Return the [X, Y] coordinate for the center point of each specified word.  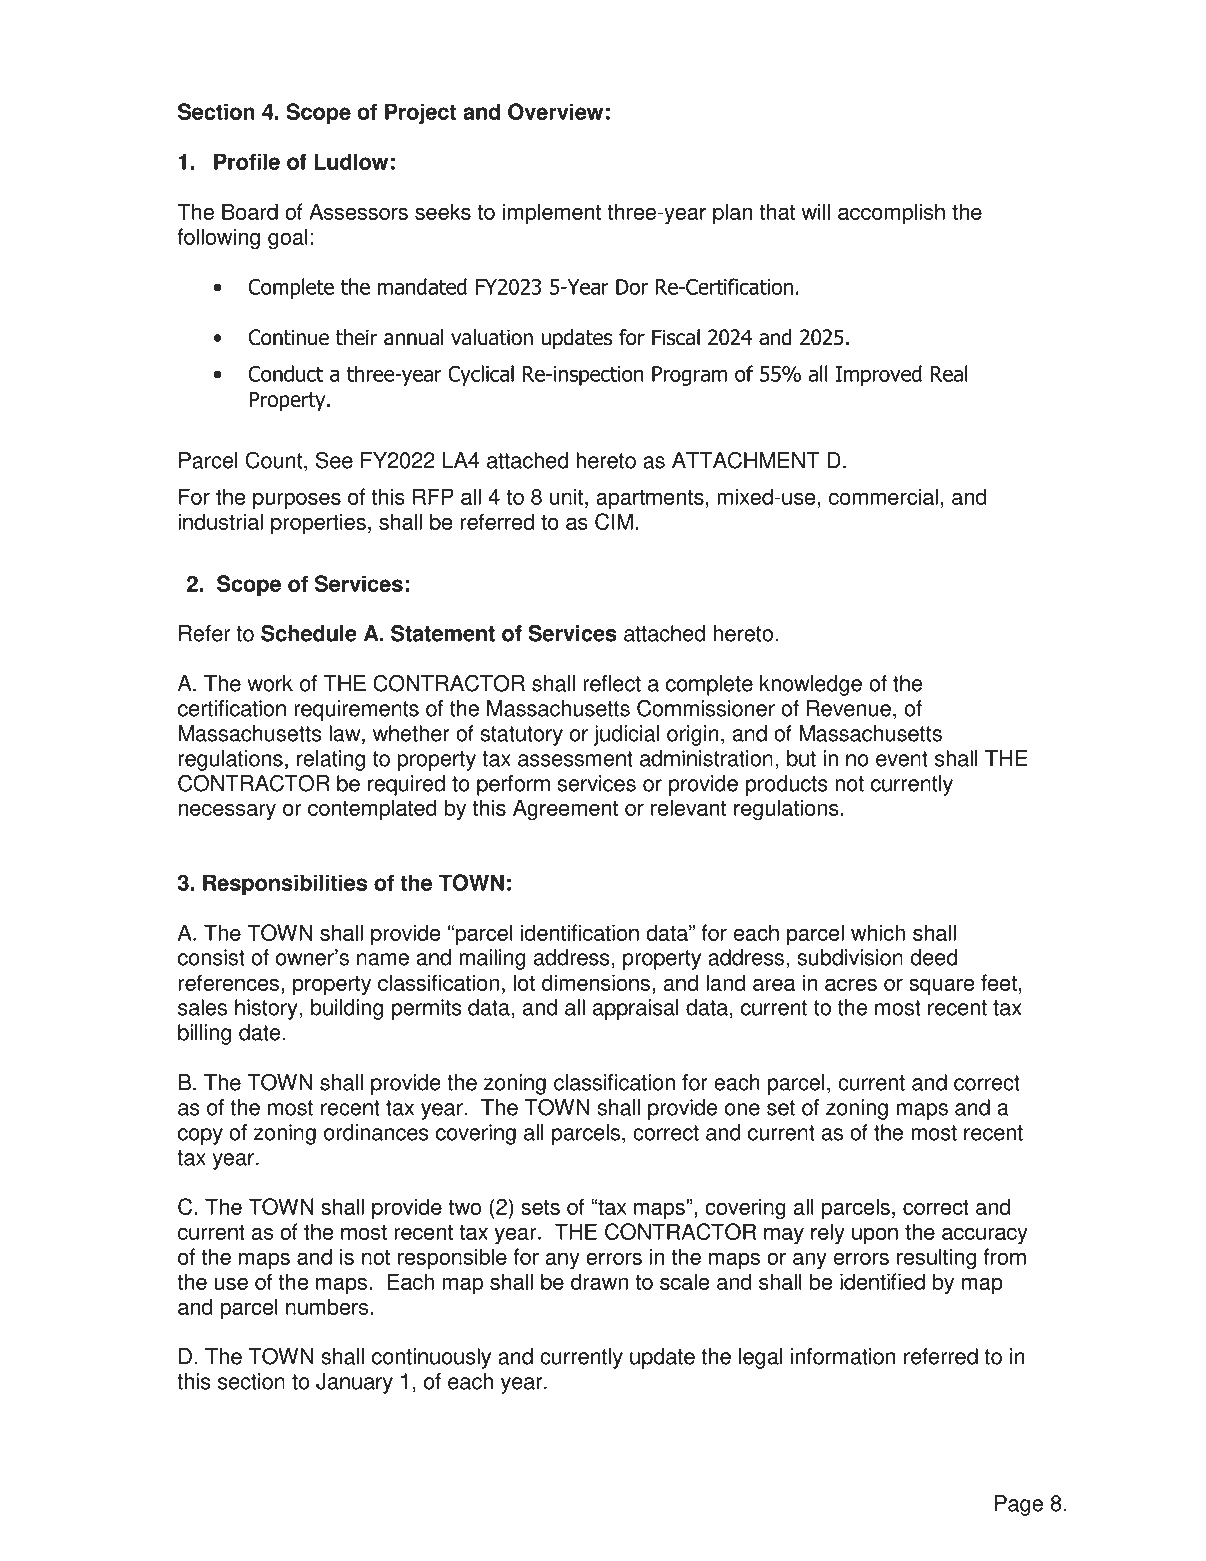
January [354, 1383]
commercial [883, 496]
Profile [247, 161]
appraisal [636, 1009]
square [942, 987]
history [267, 1009]
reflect [612, 683]
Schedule [309, 633]
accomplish [891, 214]
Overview [555, 111]
